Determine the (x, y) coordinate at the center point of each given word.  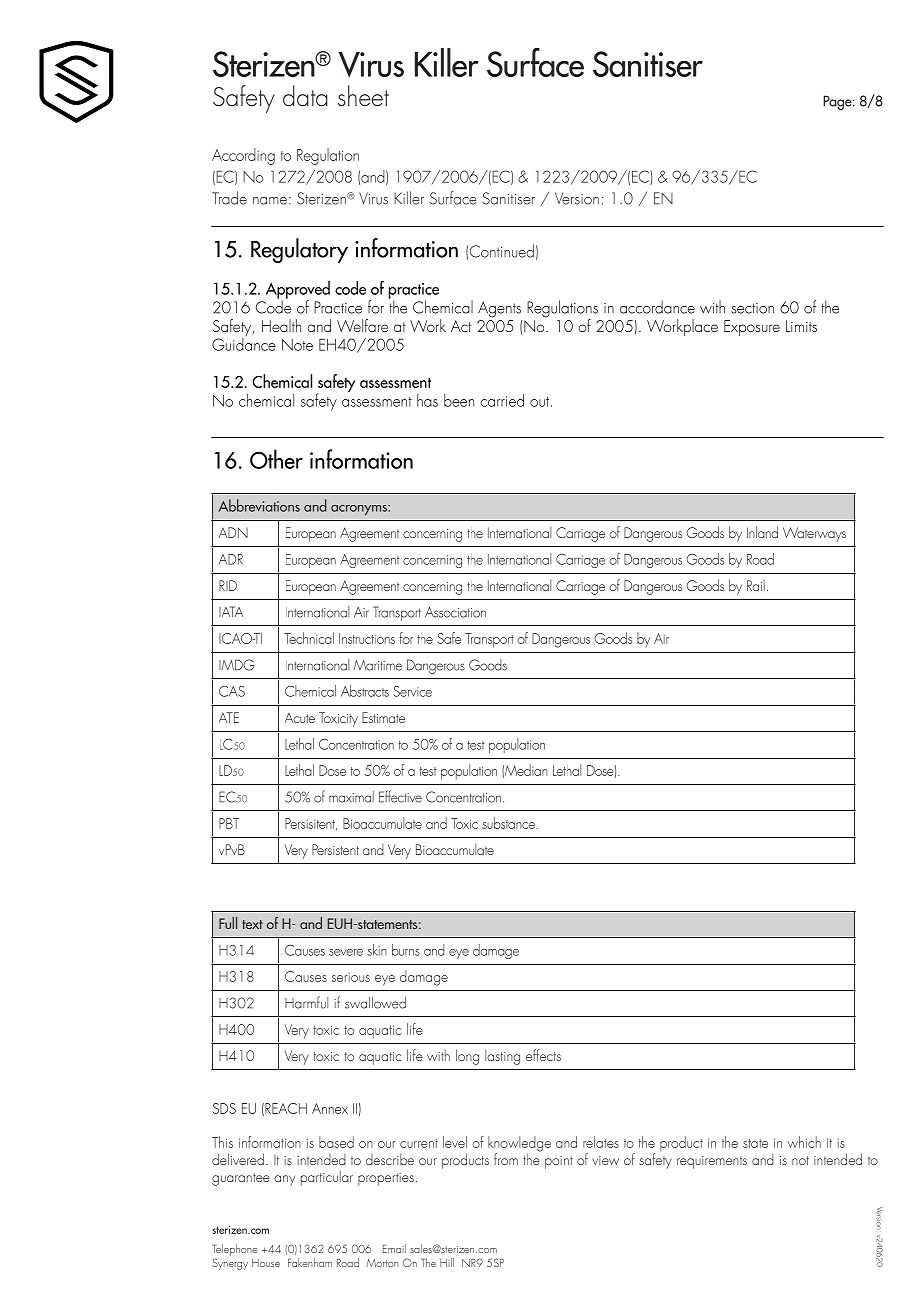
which (804, 1142)
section (752, 308)
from (506, 1159)
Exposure (752, 328)
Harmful (306, 1002)
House (266, 1263)
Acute (300, 718)
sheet (363, 95)
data (305, 96)
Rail (756, 585)
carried (502, 400)
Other (276, 459)
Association (455, 612)
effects (543, 1055)
